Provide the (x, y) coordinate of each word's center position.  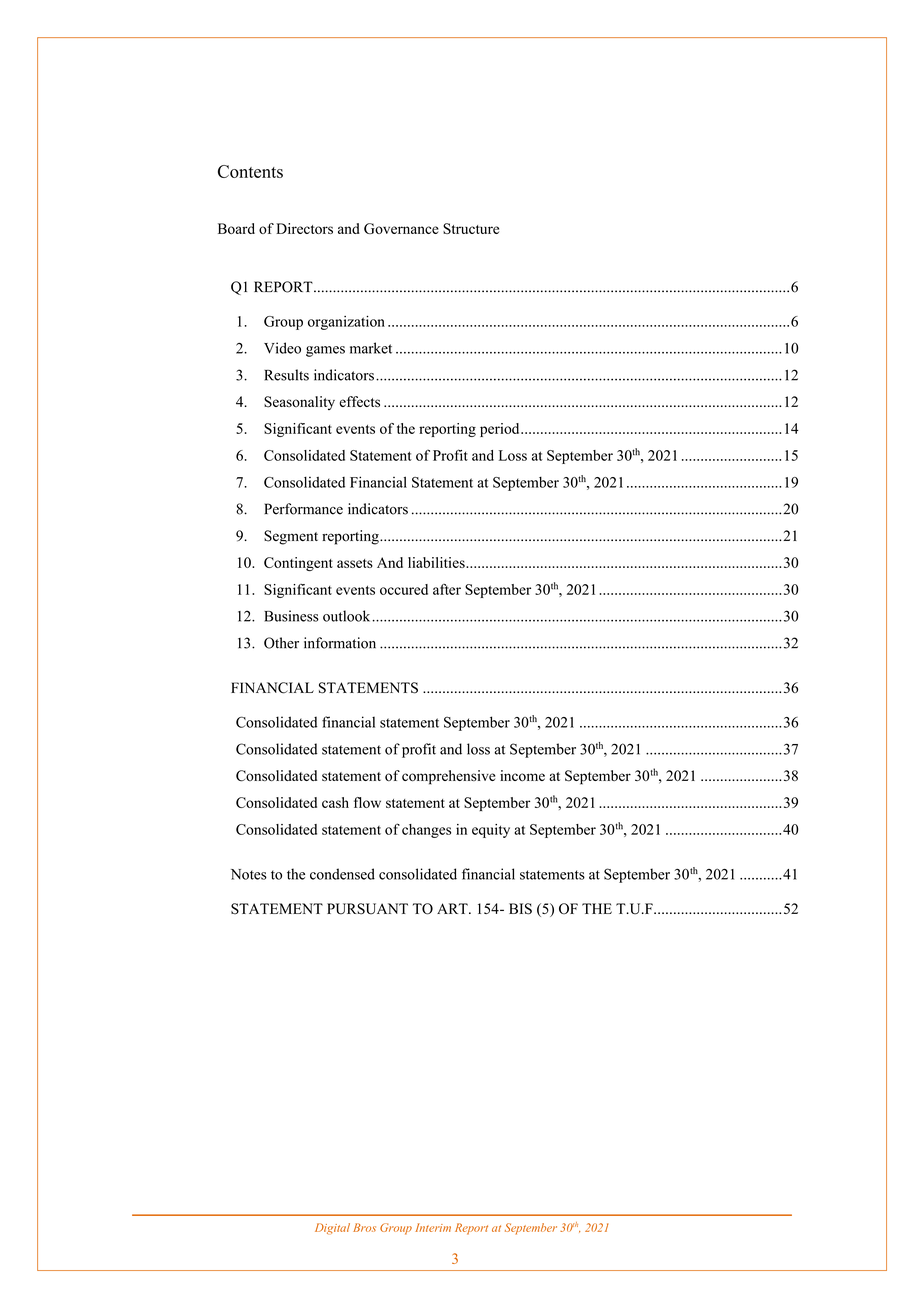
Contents (250, 171)
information (340, 643)
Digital (332, 1229)
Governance (401, 228)
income (522, 775)
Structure (471, 228)
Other (281, 643)
